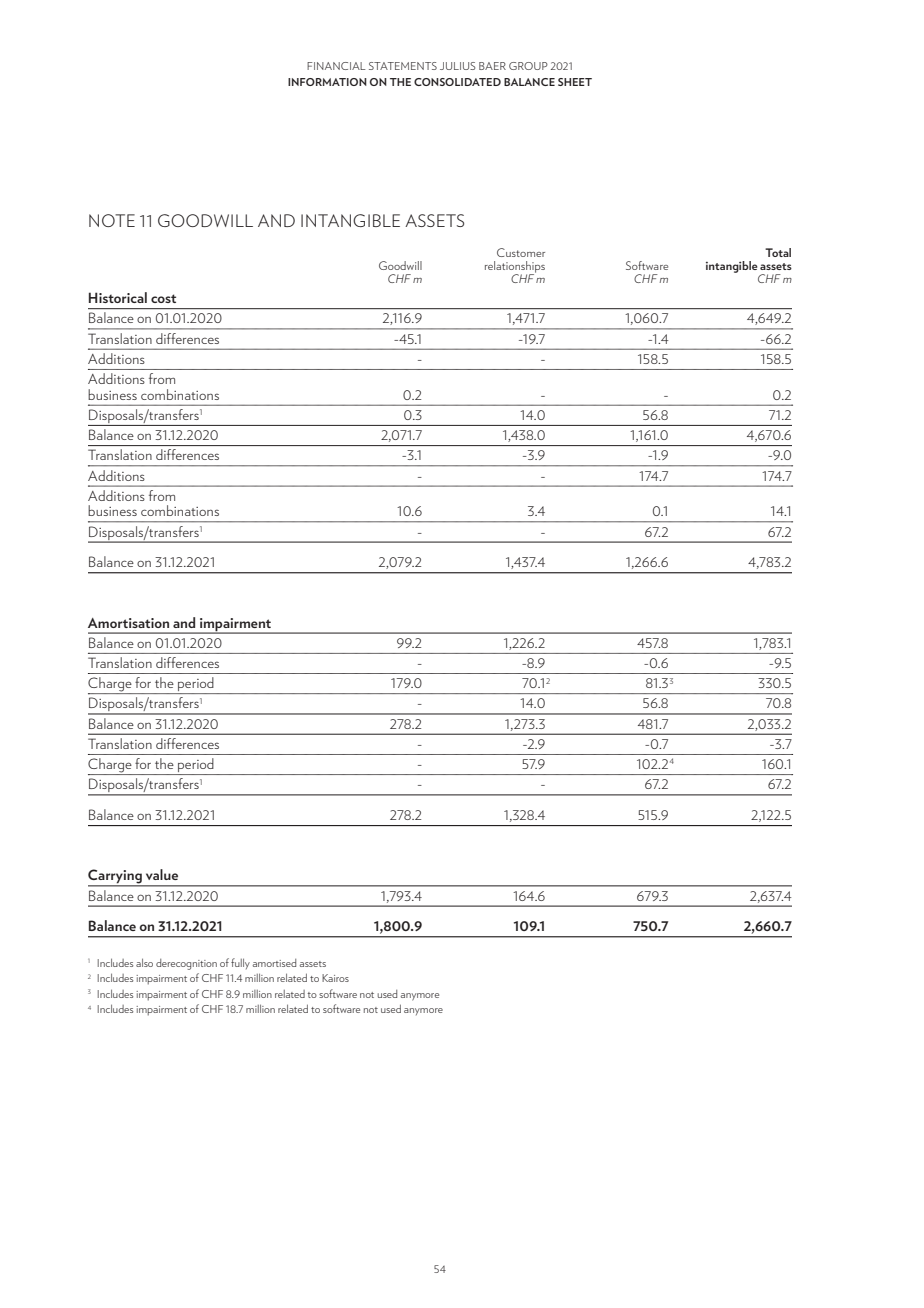 The width and height of the image is (924, 1308). I want to click on Amortisation, so click(128, 623).
